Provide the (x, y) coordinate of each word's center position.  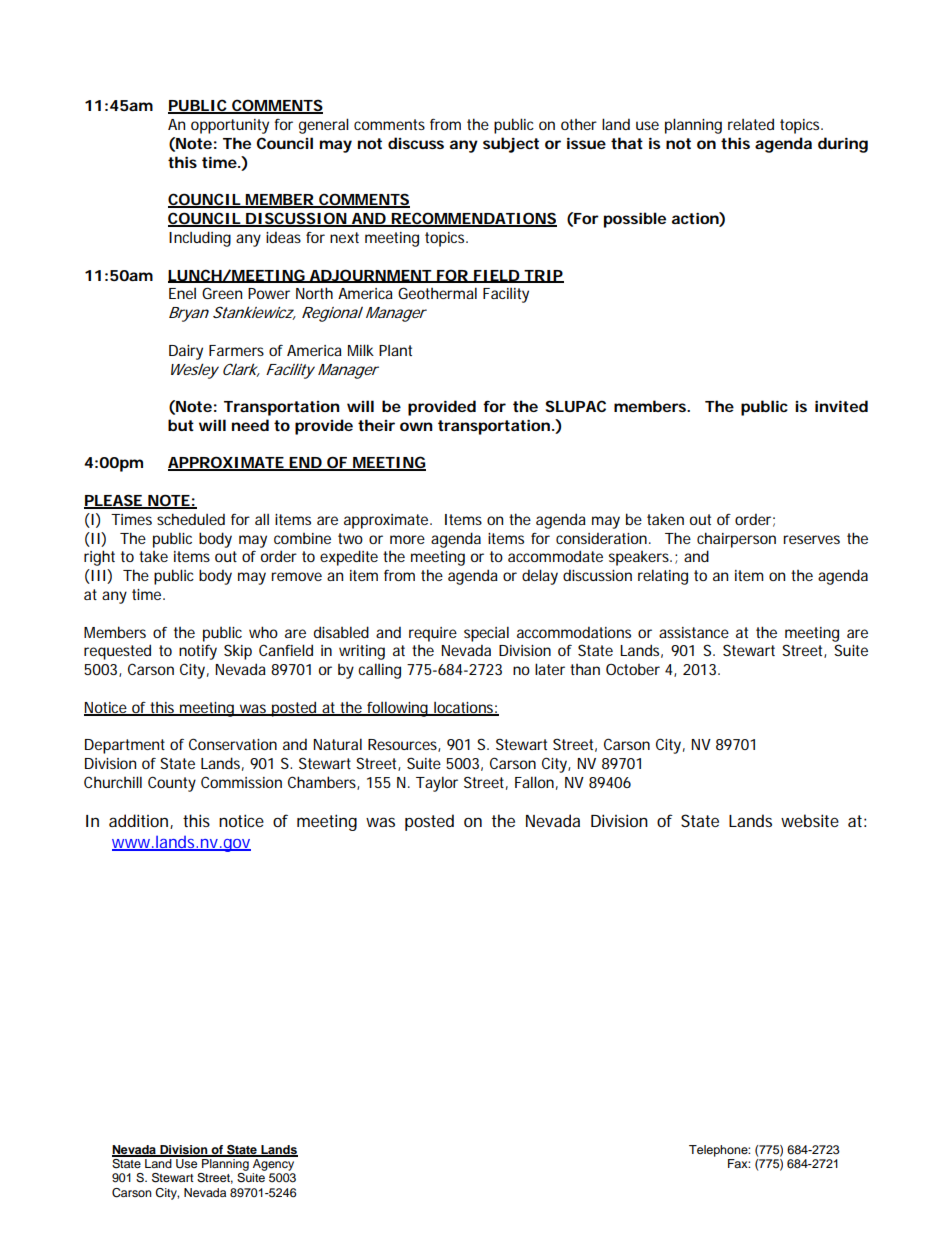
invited (841, 406)
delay (540, 577)
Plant (395, 350)
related (751, 124)
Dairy (186, 352)
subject (511, 145)
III (97, 576)
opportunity (230, 126)
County (172, 784)
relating (663, 577)
